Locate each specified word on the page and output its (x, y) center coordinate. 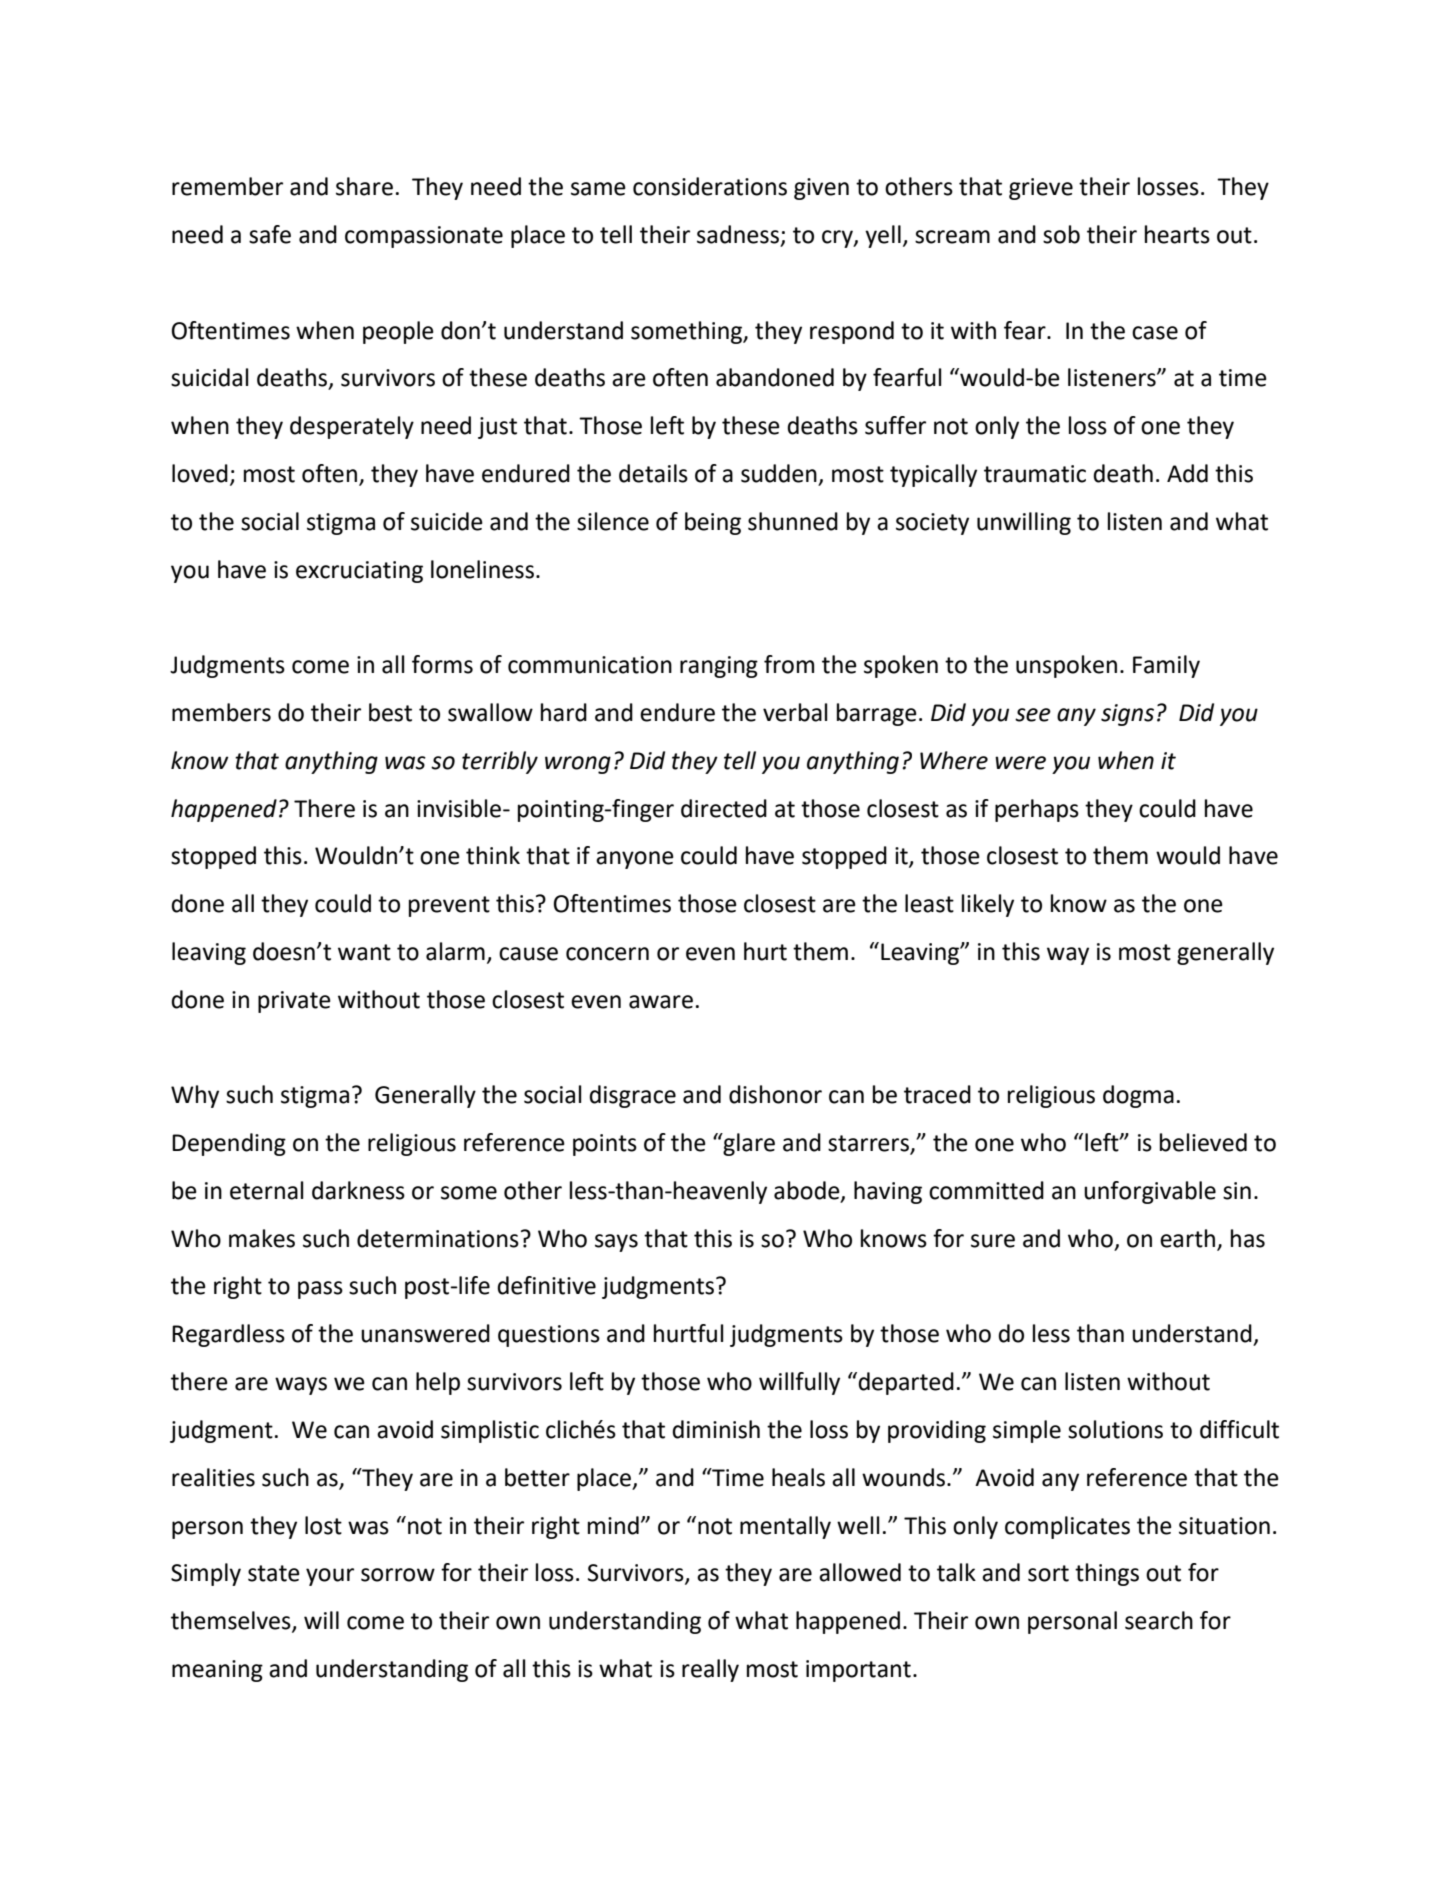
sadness (738, 234)
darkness (358, 1190)
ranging (719, 667)
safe (270, 234)
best (390, 712)
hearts (1177, 234)
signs (1127, 715)
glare (748, 1144)
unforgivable (1150, 1192)
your (330, 1577)
